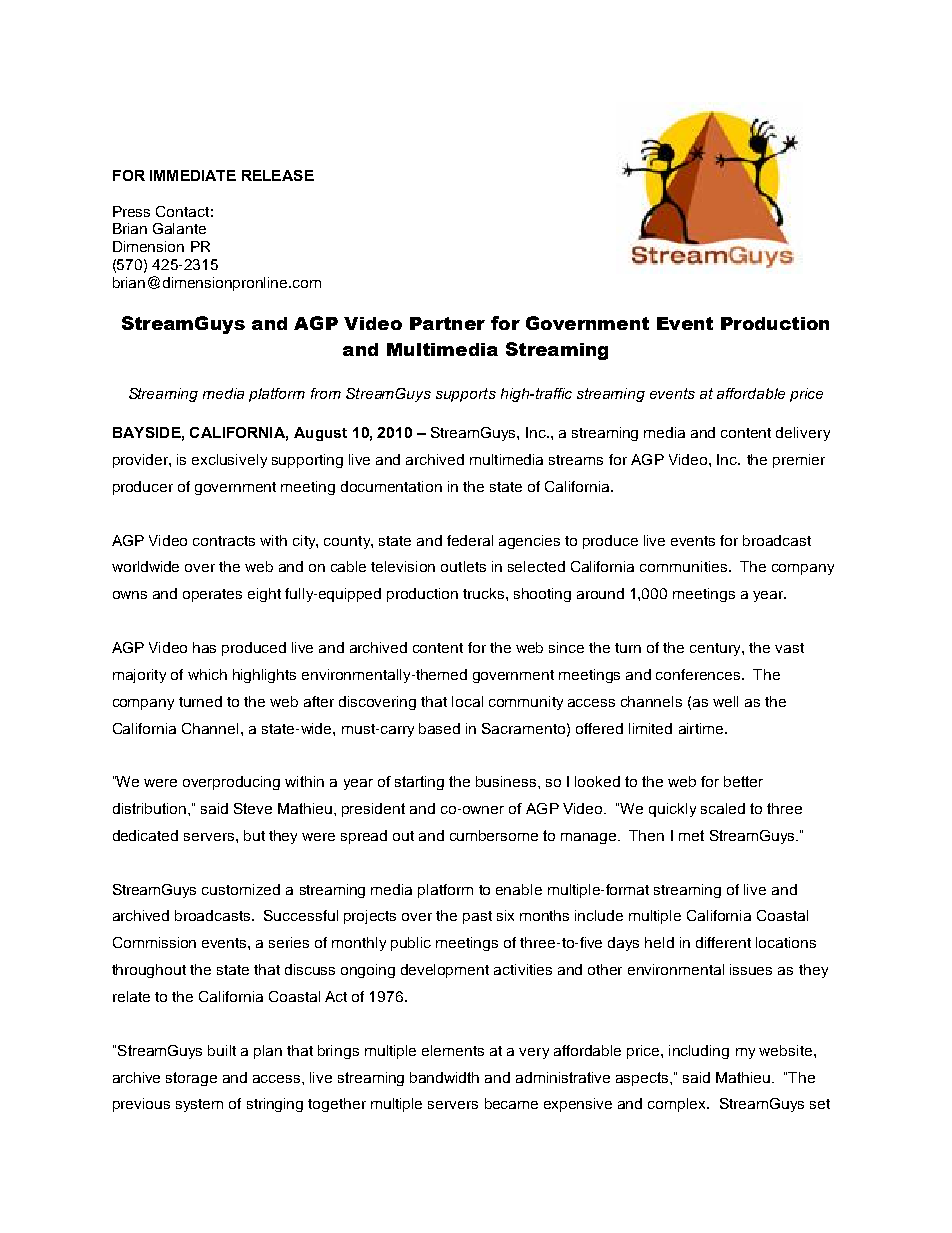 The height and width of the screenshot is (1233, 952). What do you see at coordinates (799, 461) in the screenshot?
I see `premier` at bounding box center [799, 461].
